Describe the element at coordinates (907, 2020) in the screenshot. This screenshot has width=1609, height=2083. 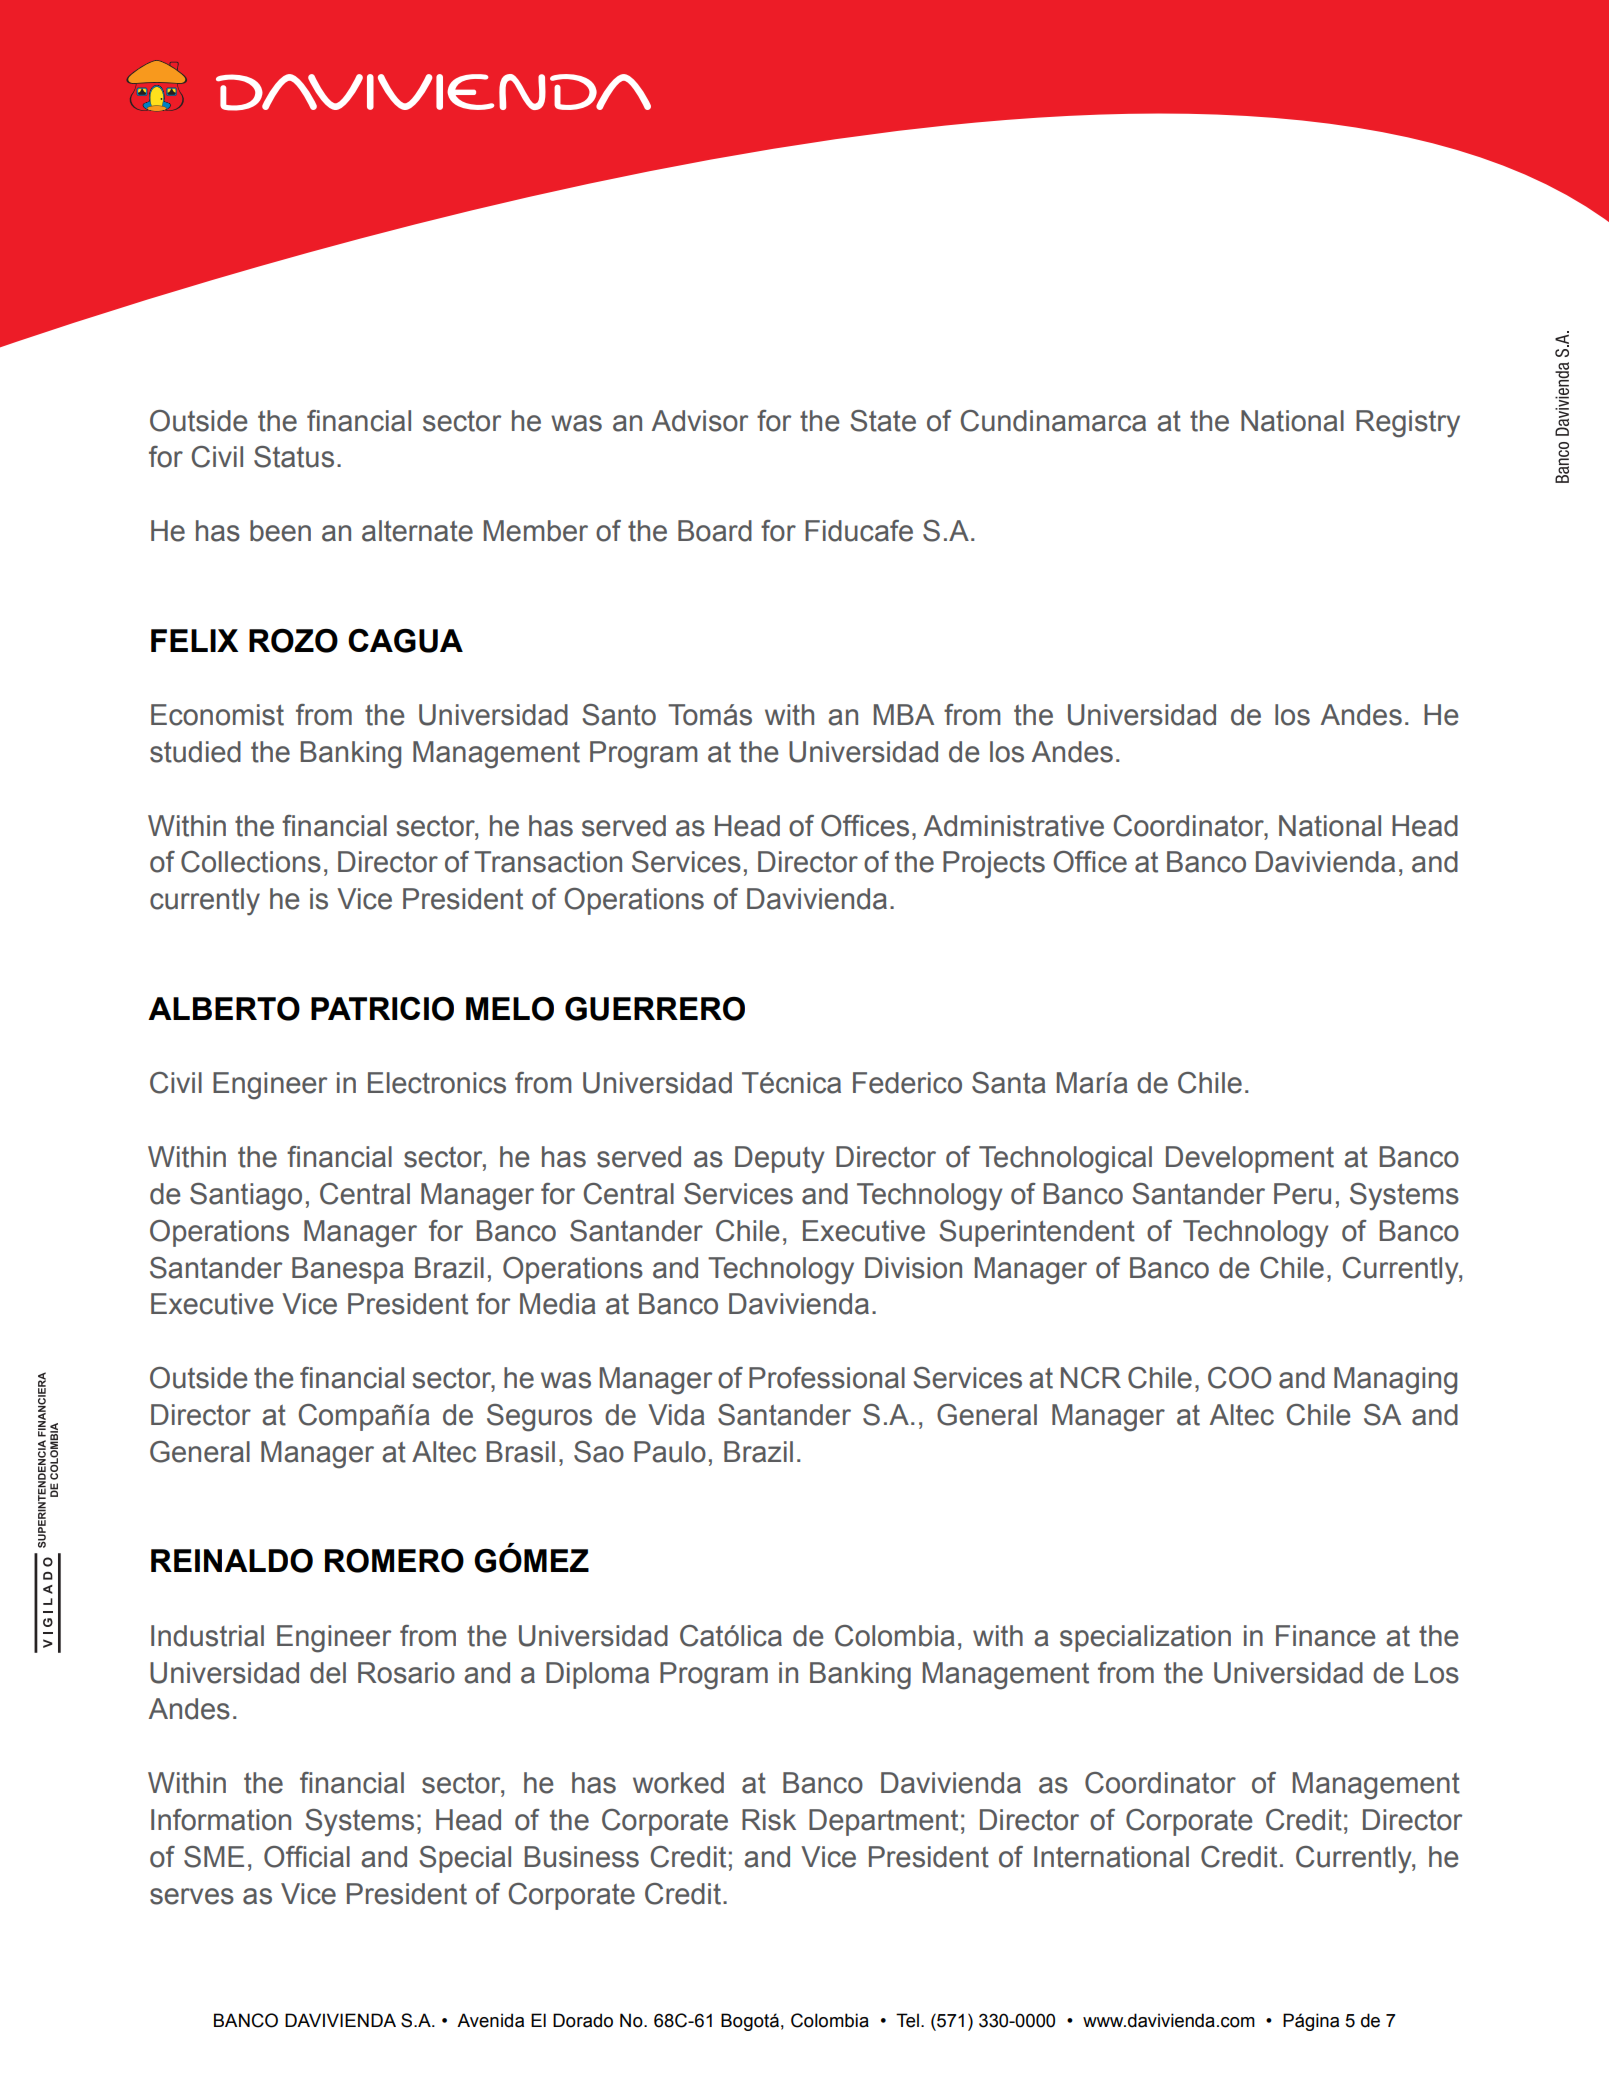
I see `Tel` at that location.
